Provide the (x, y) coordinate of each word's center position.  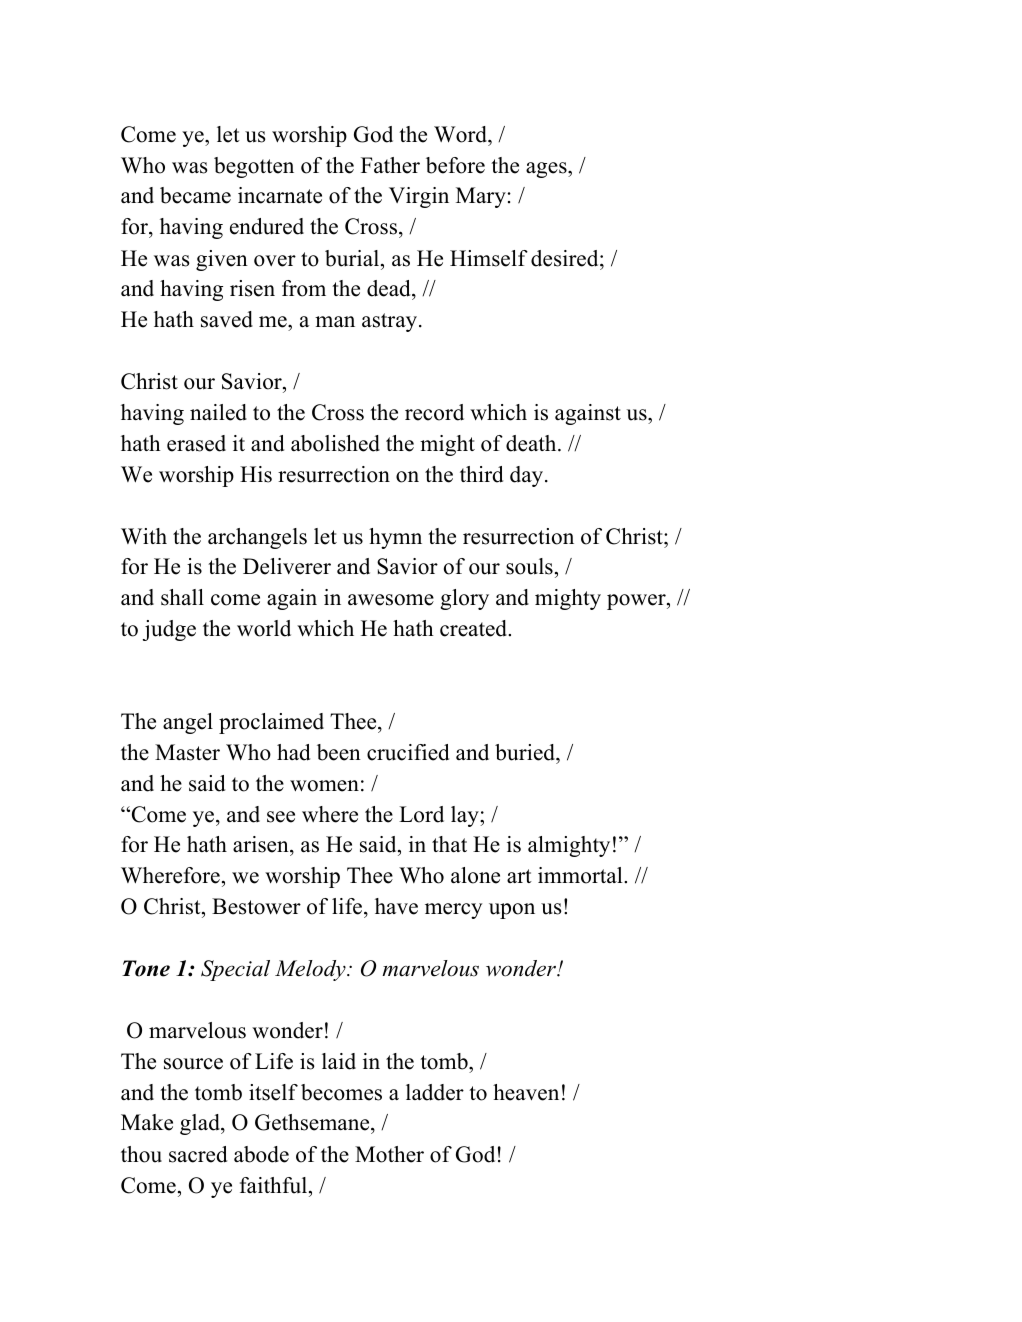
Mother (389, 1154)
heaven (526, 1092)
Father (390, 165)
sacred (198, 1154)
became (195, 195)
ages (547, 170)
